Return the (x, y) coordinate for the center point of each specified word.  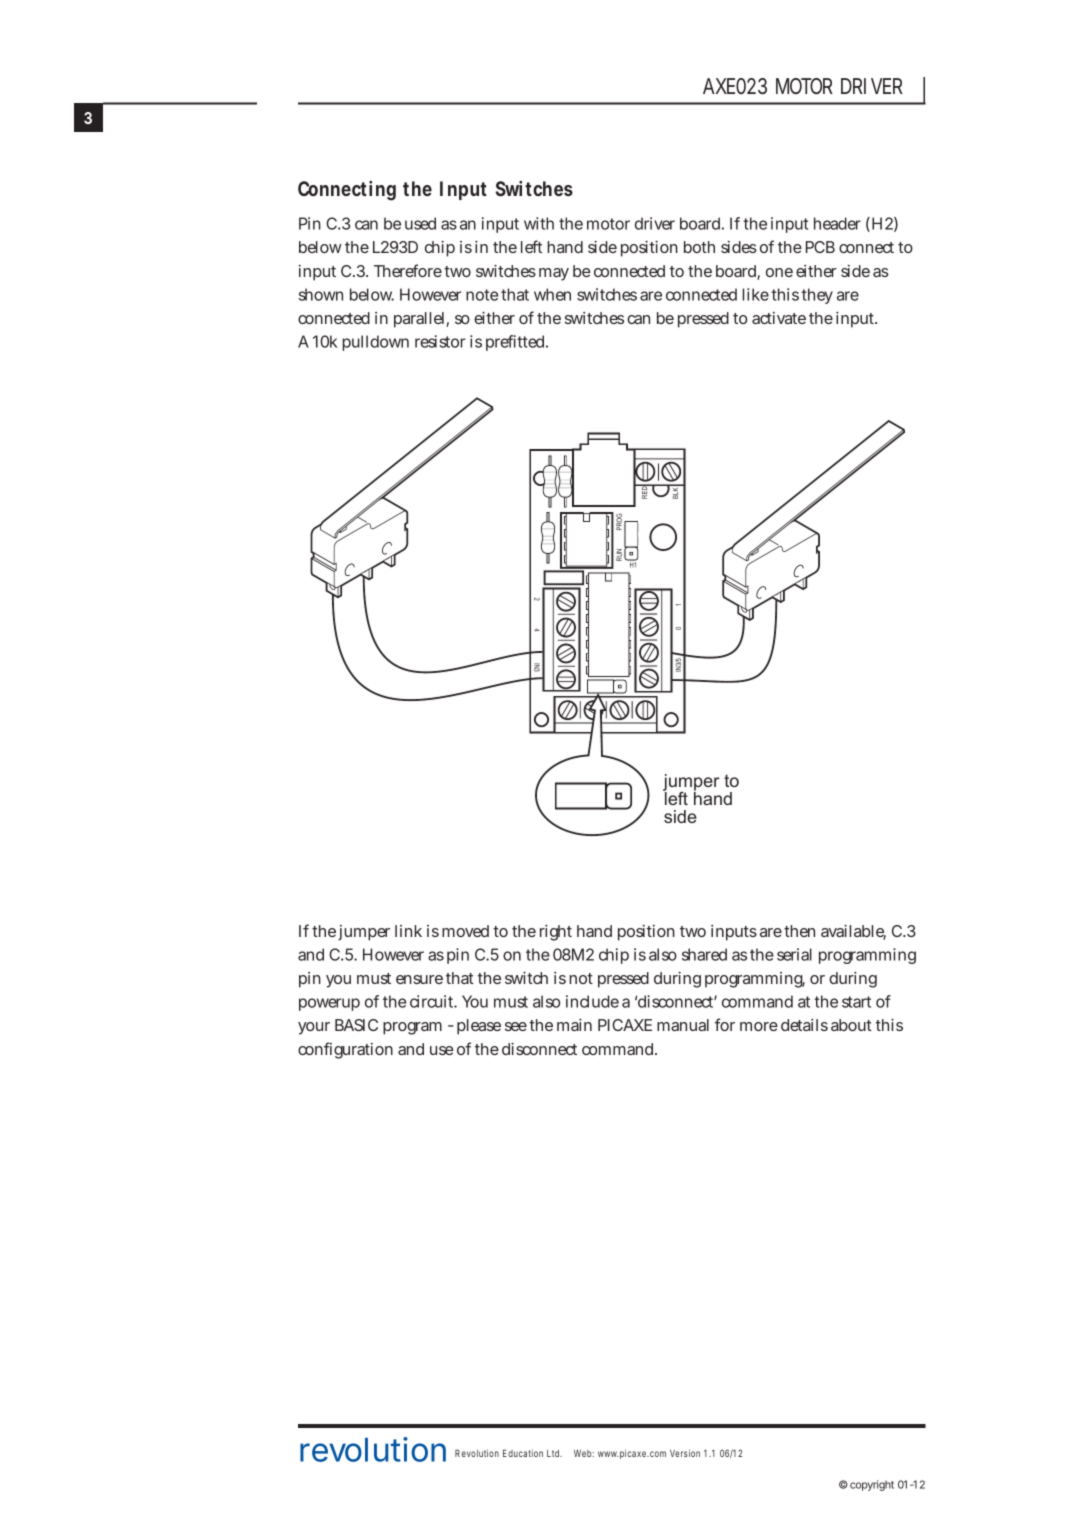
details (804, 1025)
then (799, 931)
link (408, 931)
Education (523, 1453)
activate (779, 318)
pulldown (375, 343)
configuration (345, 1050)
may (554, 274)
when (552, 294)
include (592, 1001)
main (574, 1025)
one (779, 272)
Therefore (408, 270)
